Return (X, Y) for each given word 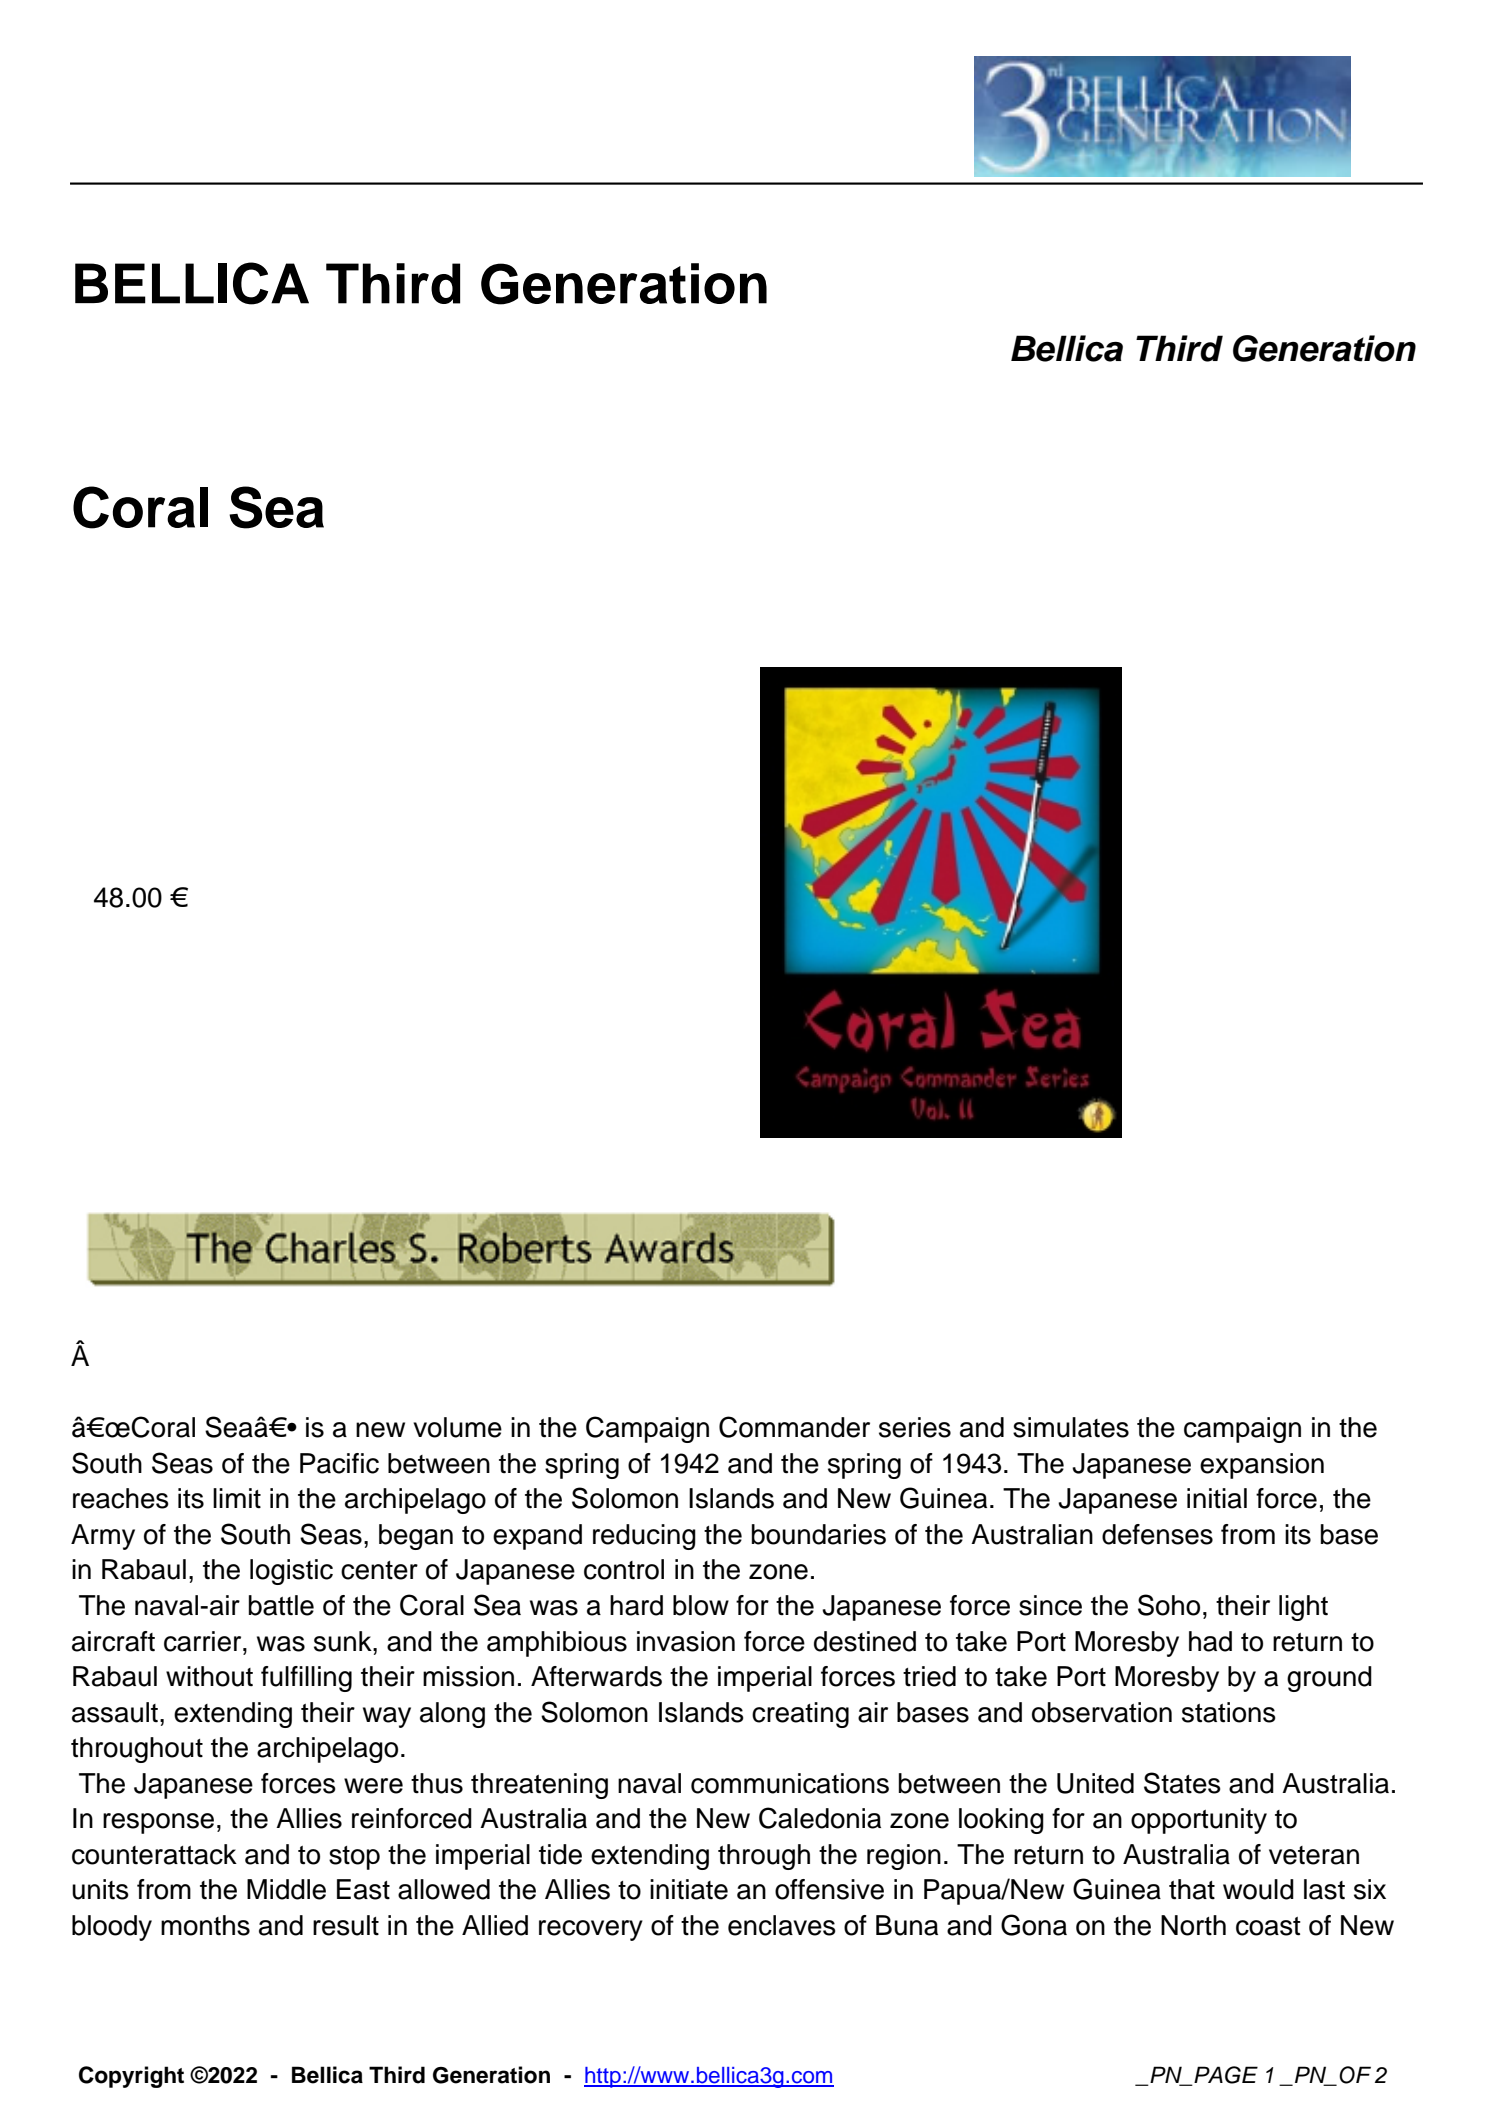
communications (790, 1783)
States (1182, 1783)
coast (1268, 1926)
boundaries (819, 1534)
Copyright (131, 2077)
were (373, 1786)
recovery (591, 1930)
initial (1217, 1498)
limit (237, 1498)
